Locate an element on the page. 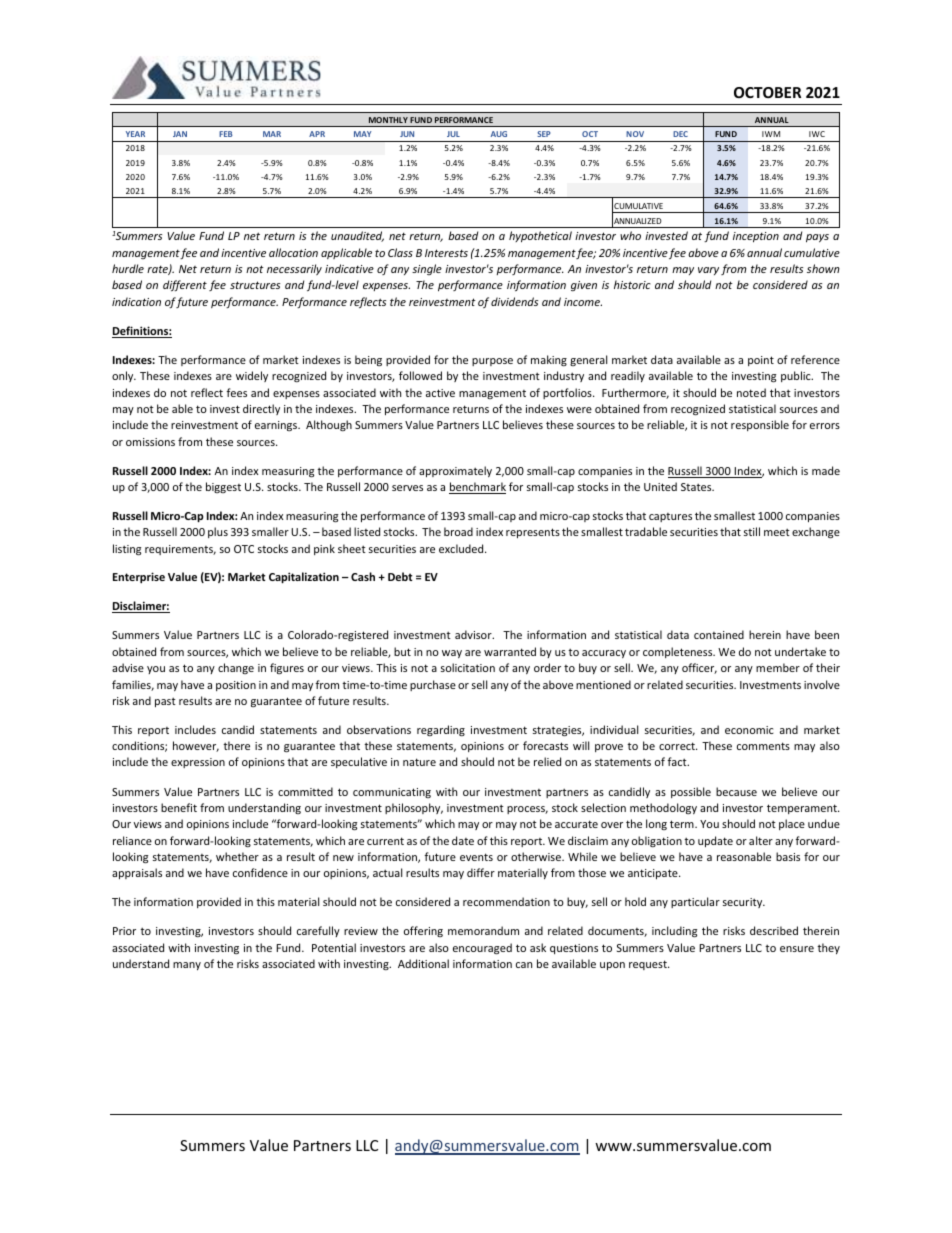 The image size is (952, 1233). many is located at coordinates (187, 966).
